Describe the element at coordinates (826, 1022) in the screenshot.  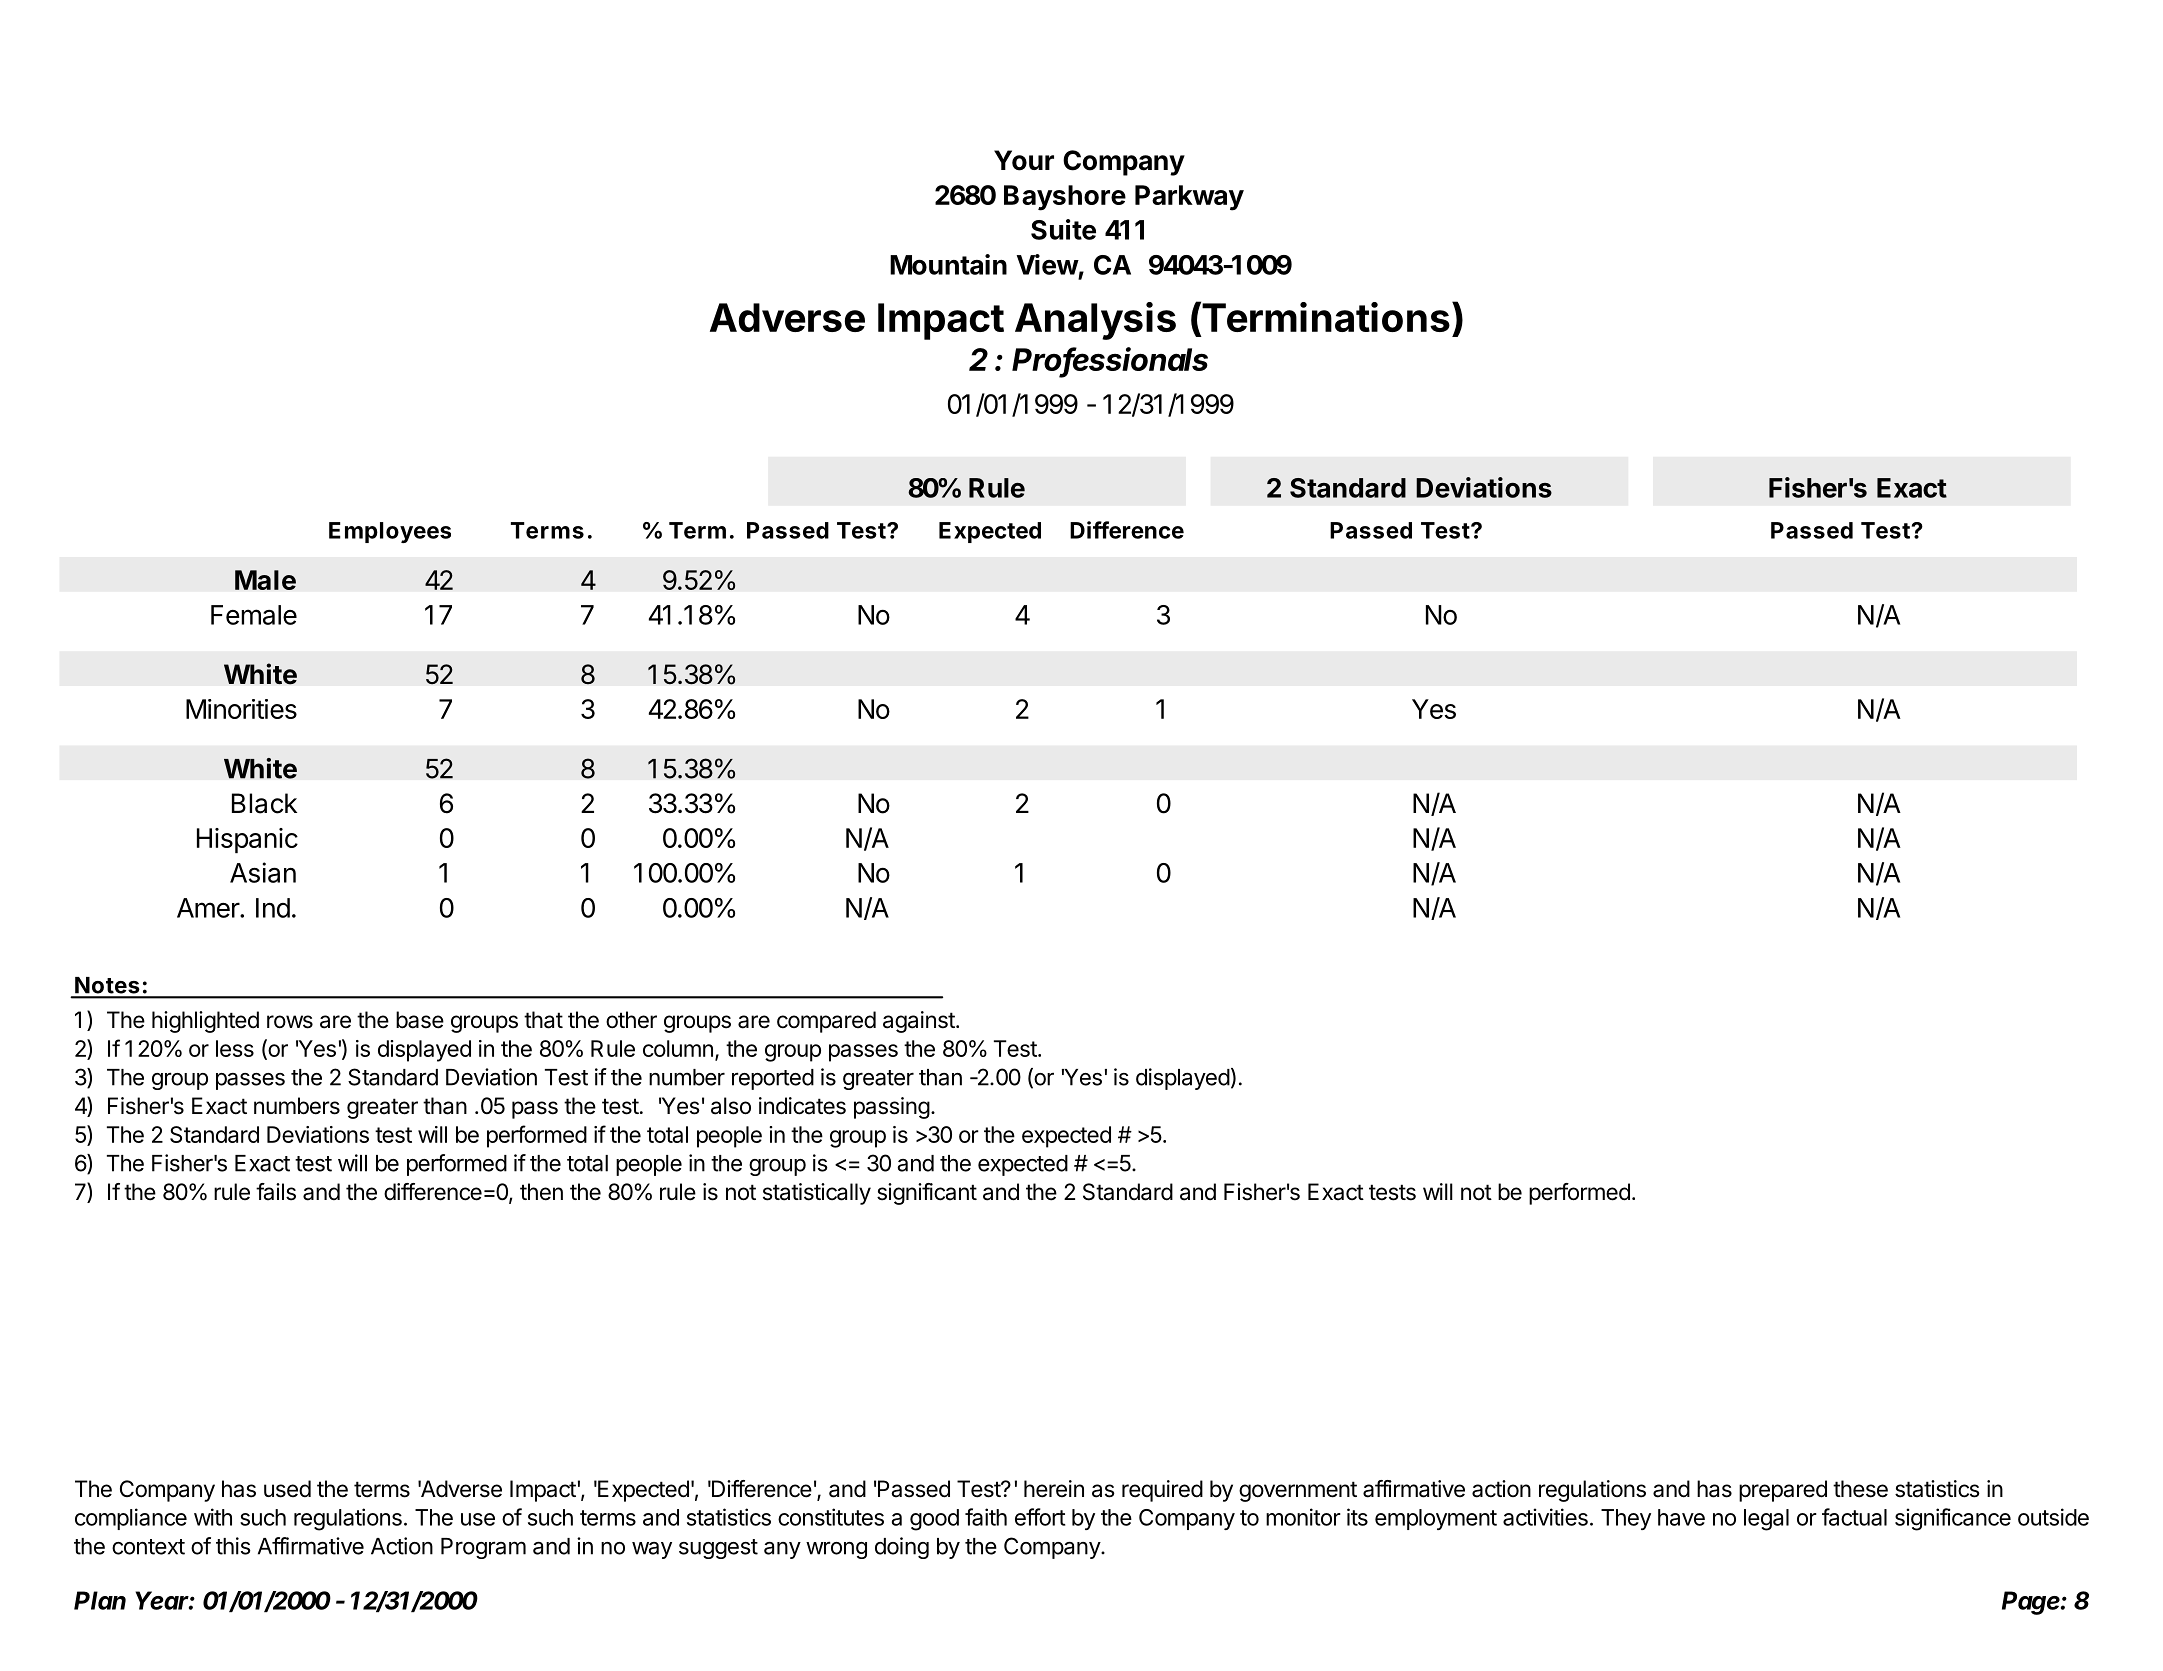
I see `compared` at that location.
